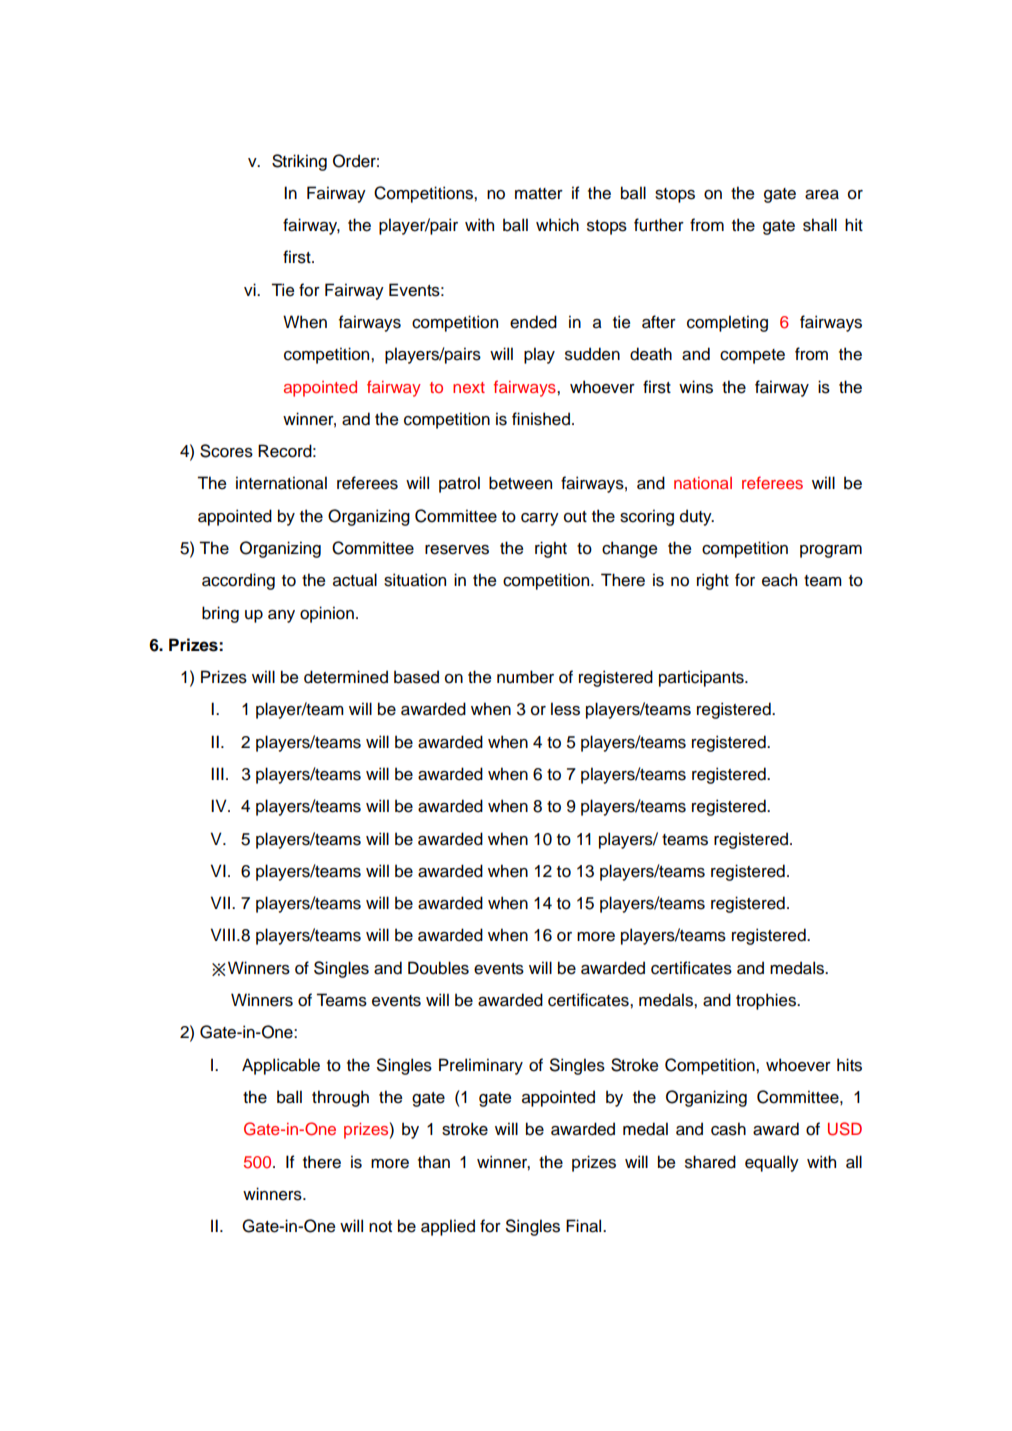 The image size is (1012, 1431). Describe the element at coordinates (299, 162) in the document. I see `Striking` at that location.
